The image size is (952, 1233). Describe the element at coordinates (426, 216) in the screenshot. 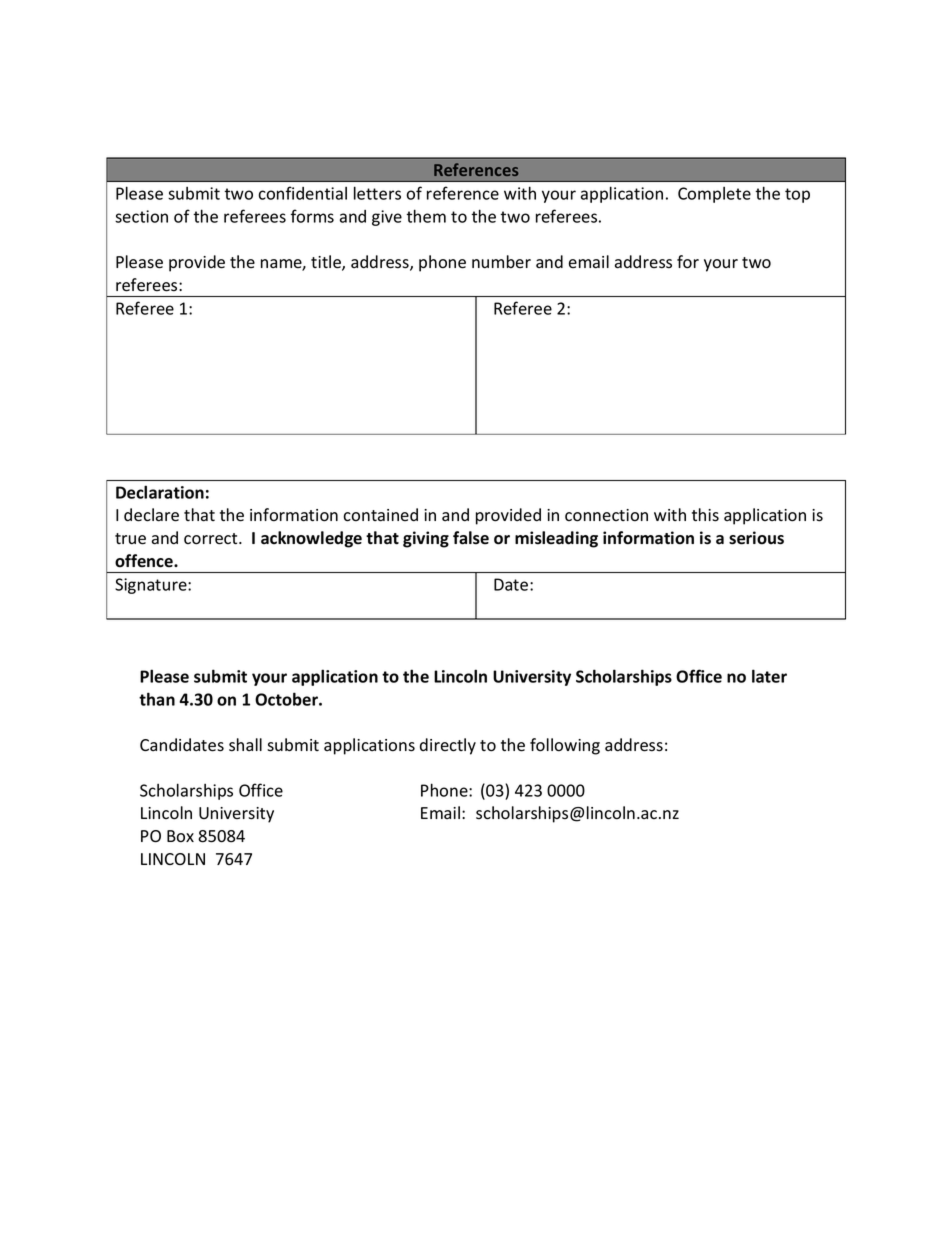

I see `them` at that location.
